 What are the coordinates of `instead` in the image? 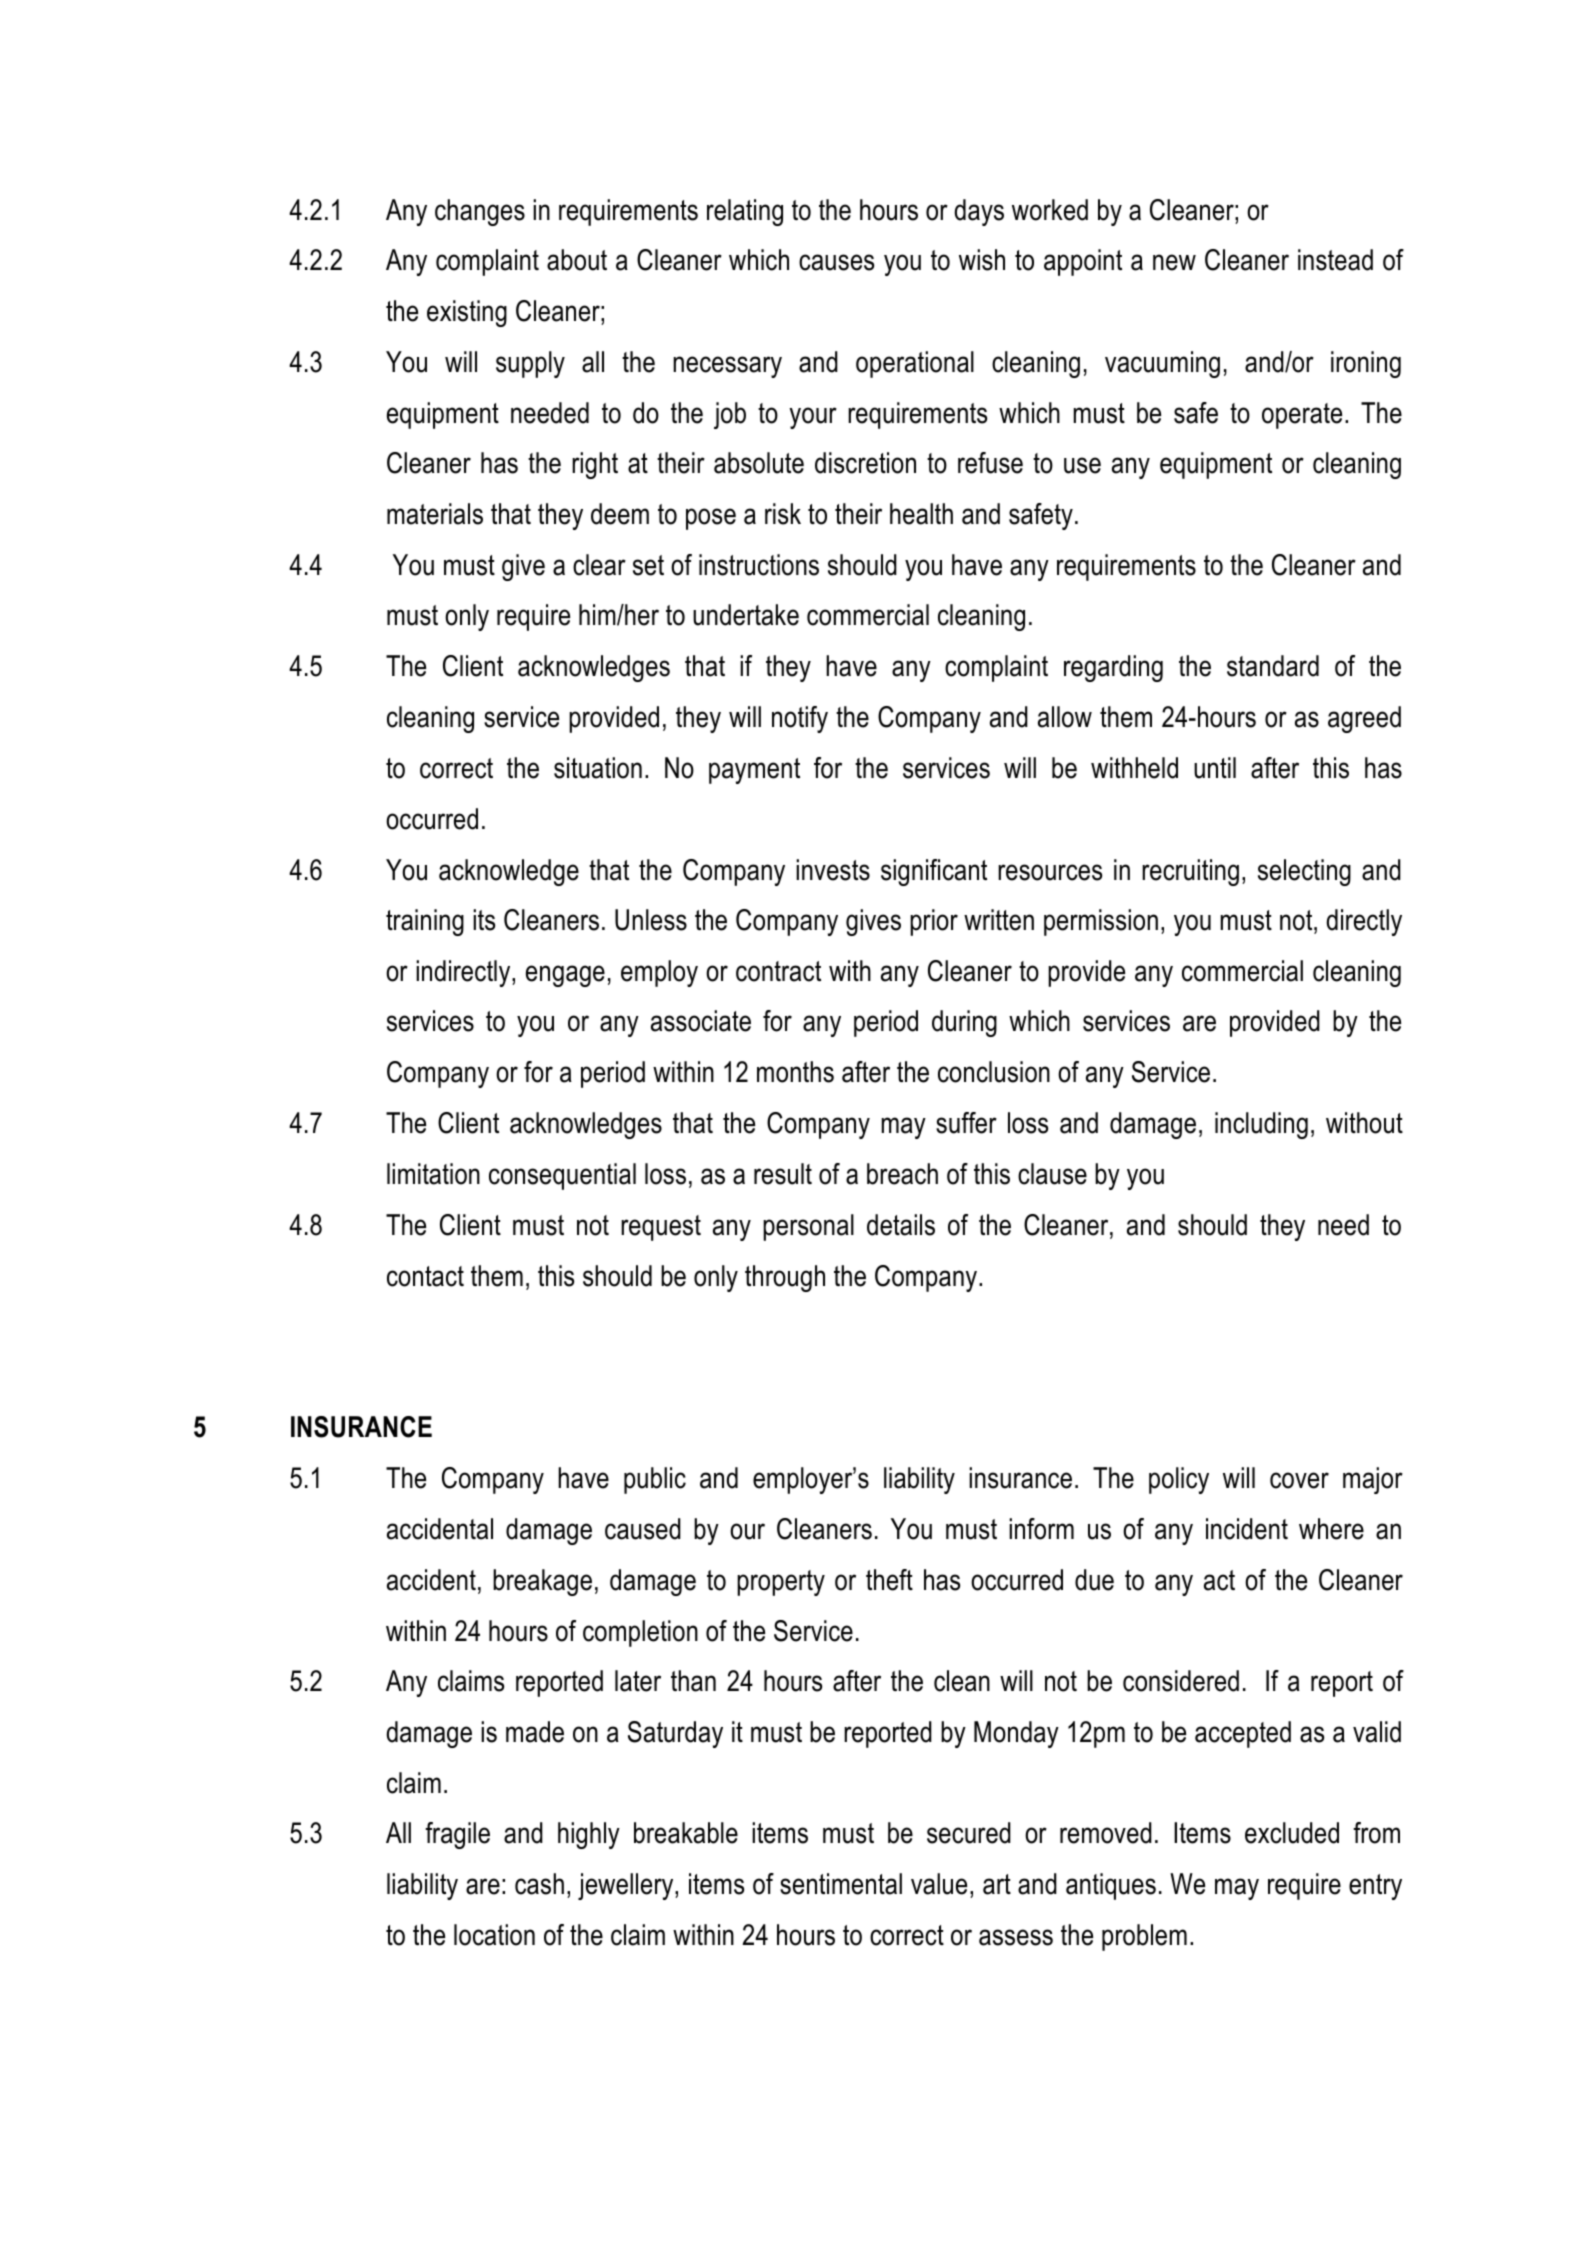 It's located at (1335, 260).
